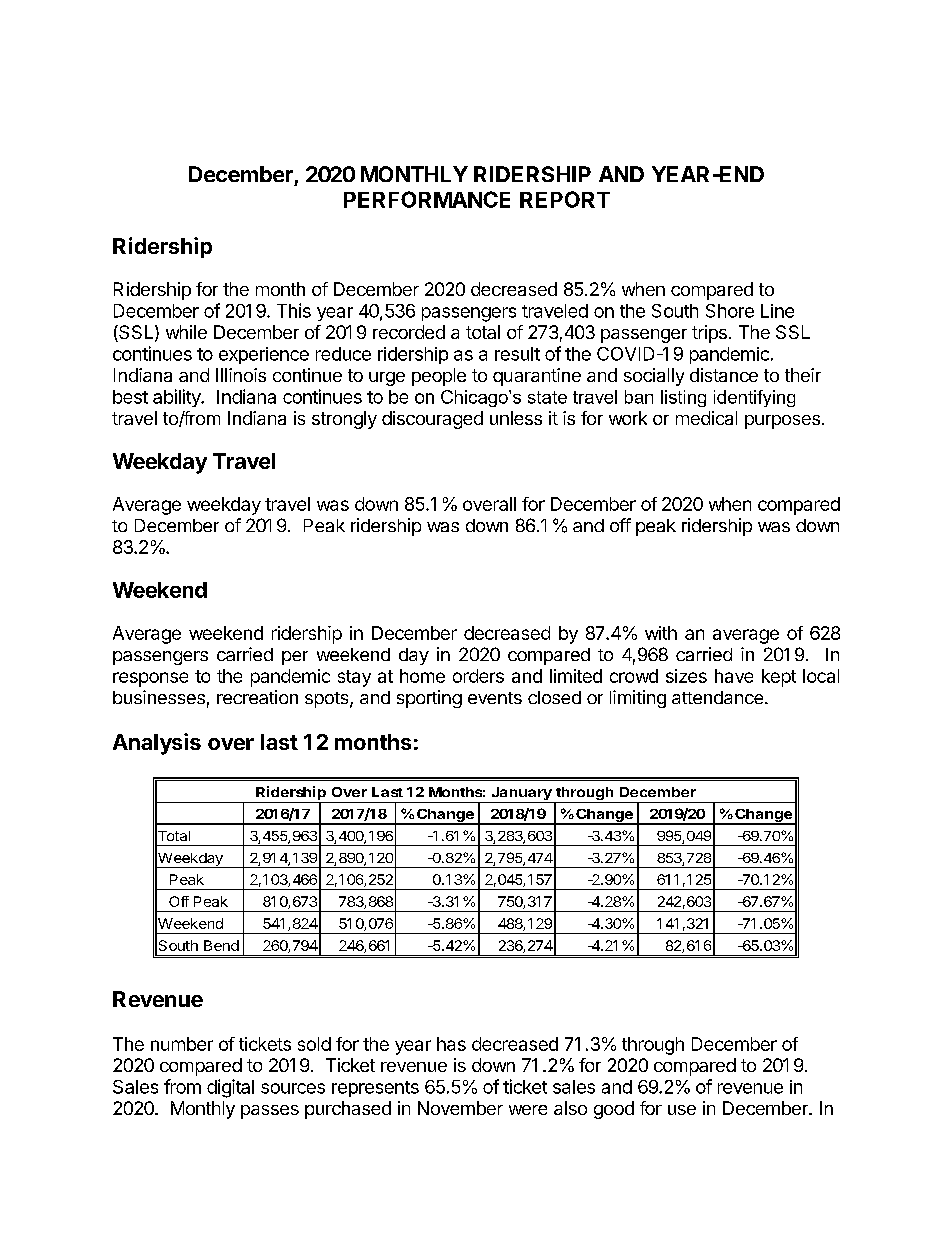 The height and width of the screenshot is (1233, 952). I want to click on attendance, so click(719, 697).
